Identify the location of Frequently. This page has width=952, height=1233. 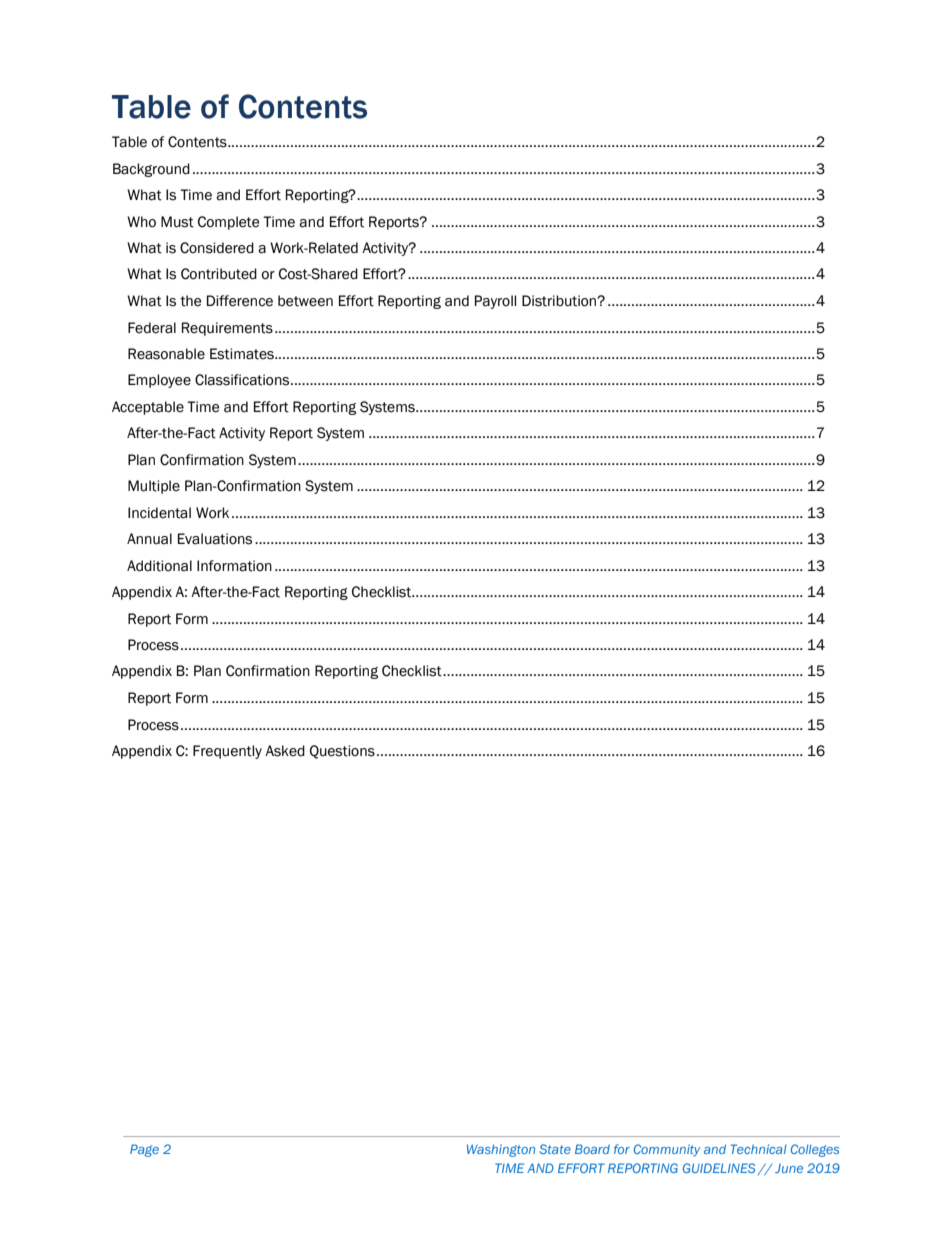
(227, 752).
